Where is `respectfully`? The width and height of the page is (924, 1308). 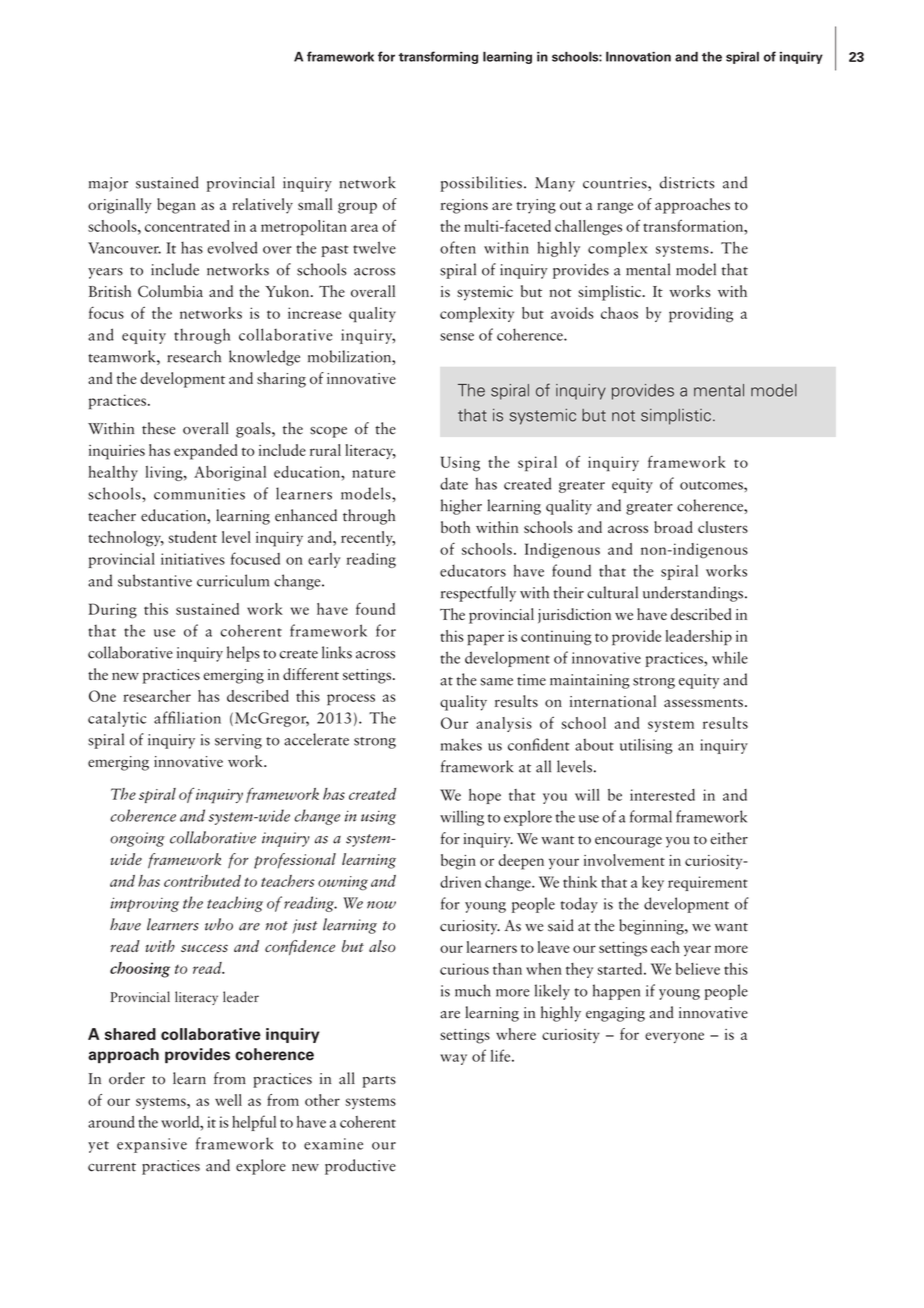 respectfully is located at coordinates (478, 594).
